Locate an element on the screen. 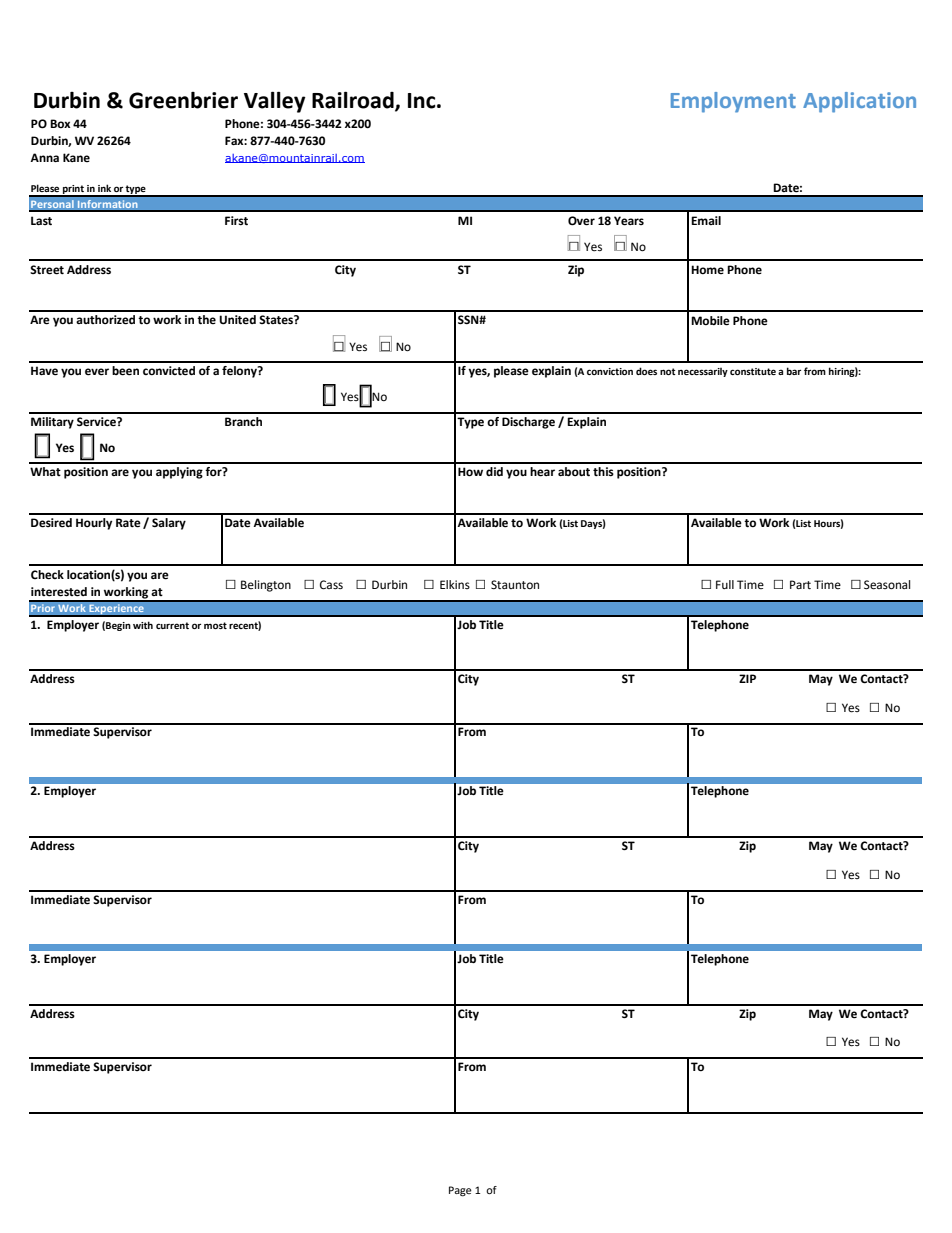 This screenshot has width=952, height=1233. Railroad is located at coordinates (354, 101).
